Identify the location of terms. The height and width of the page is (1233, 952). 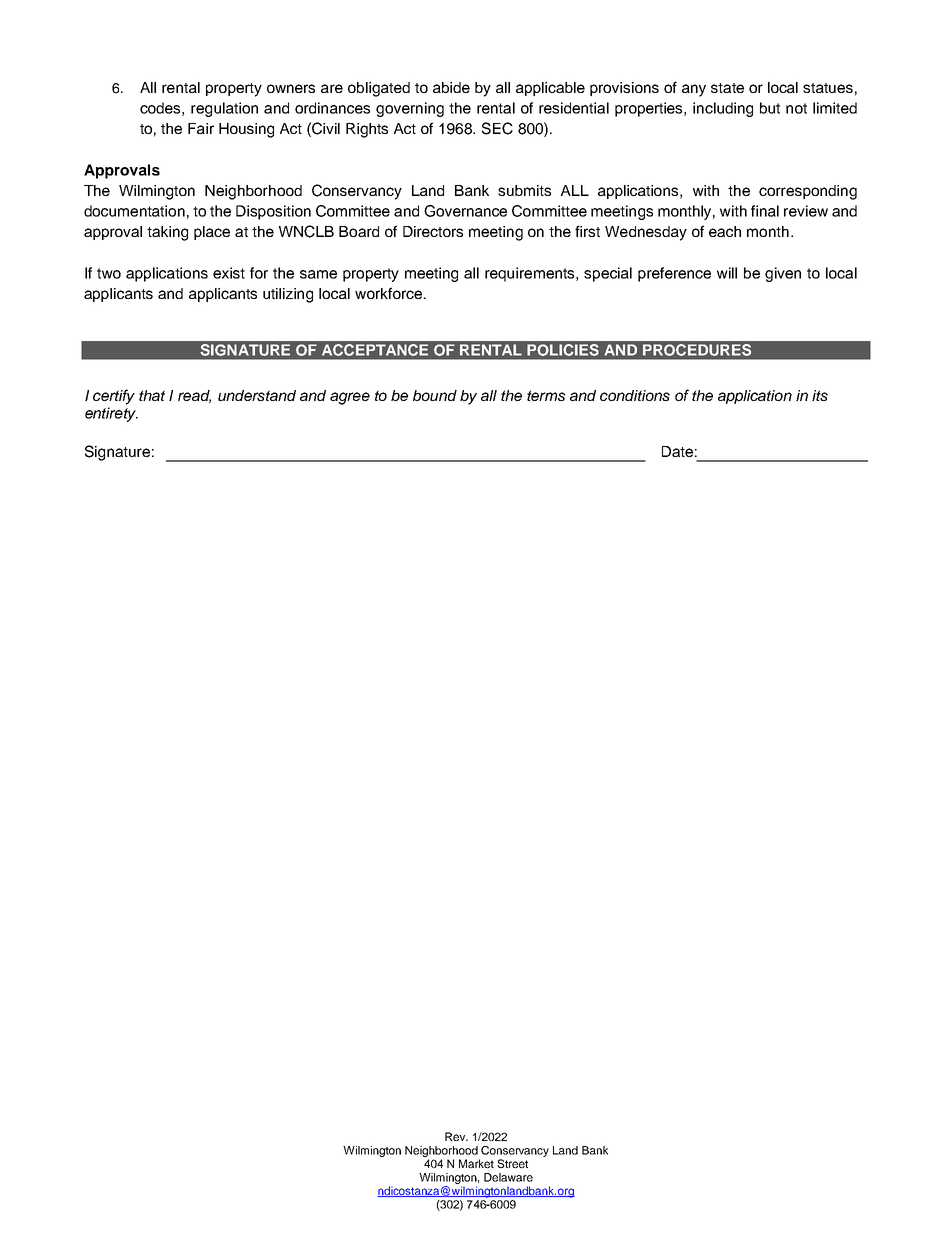
(546, 395).
